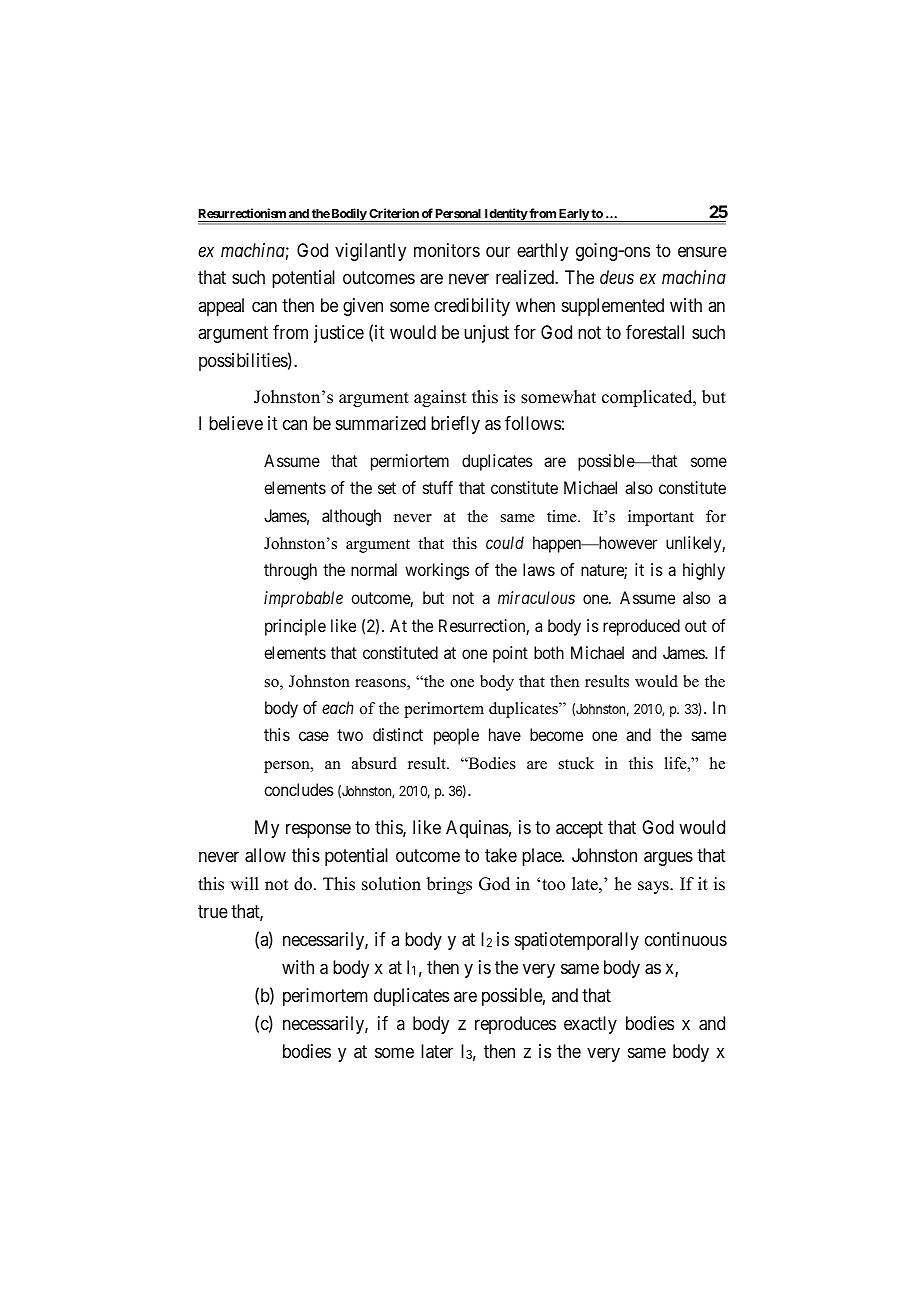  Describe the element at coordinates (641, 627) in the page. I see `reproduced` at that location.
